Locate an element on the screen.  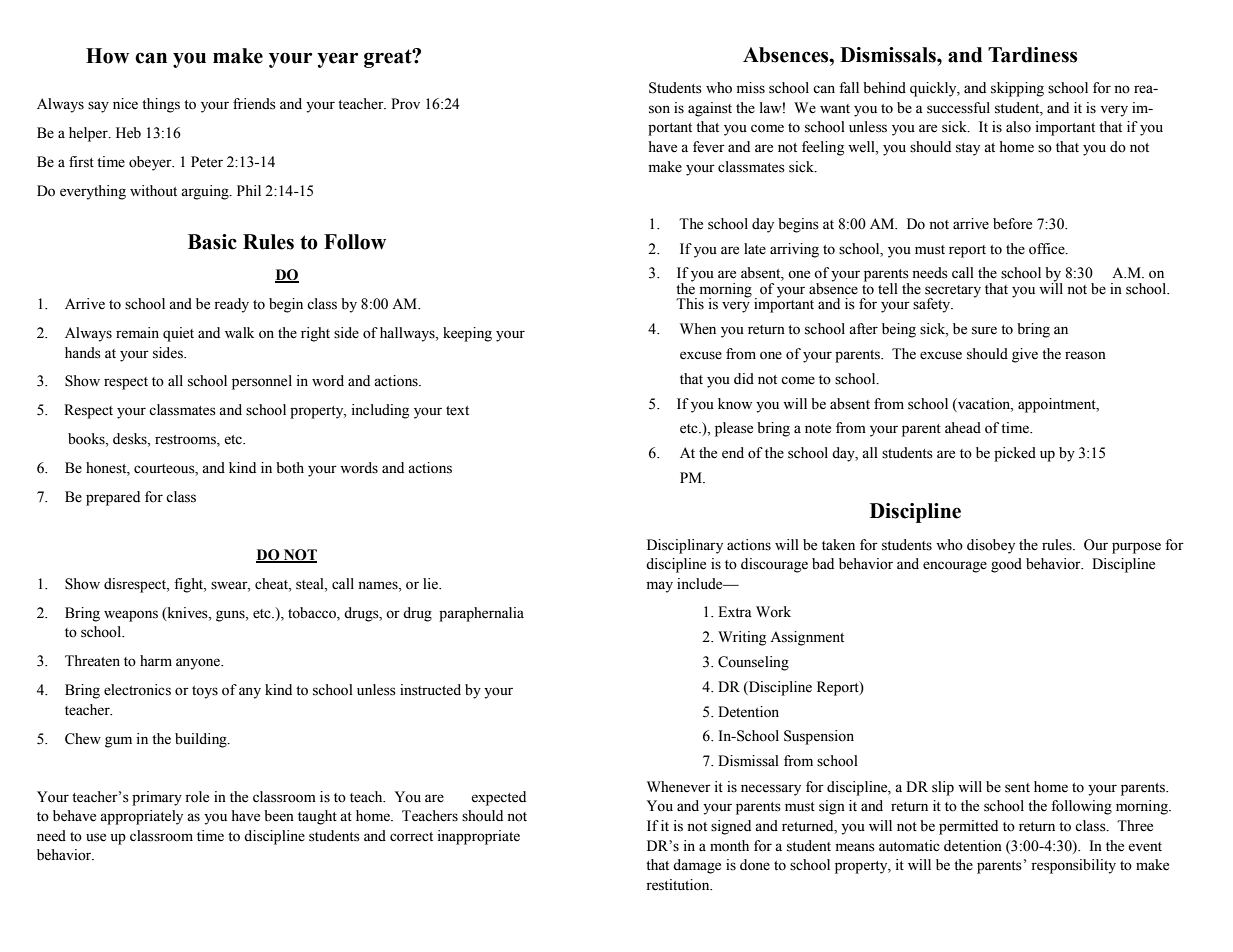
give is located at coordinates (1025, 355).
